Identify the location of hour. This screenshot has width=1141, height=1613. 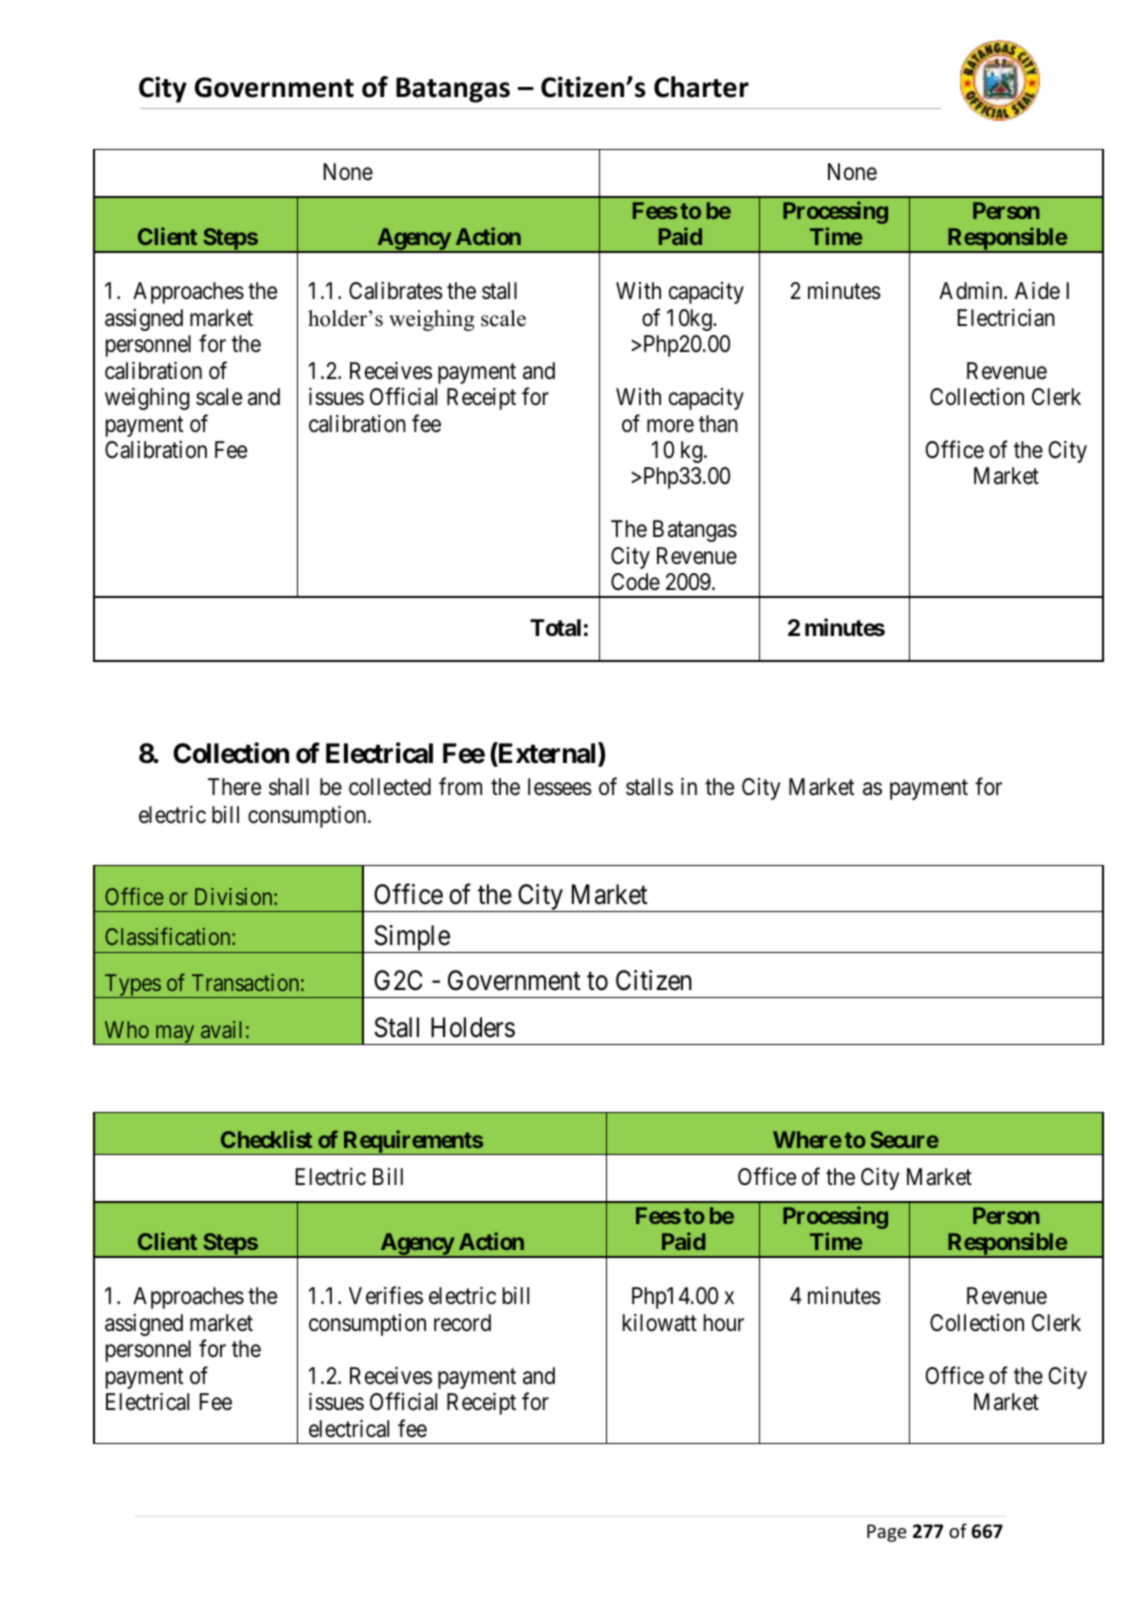
(724, 1322).
